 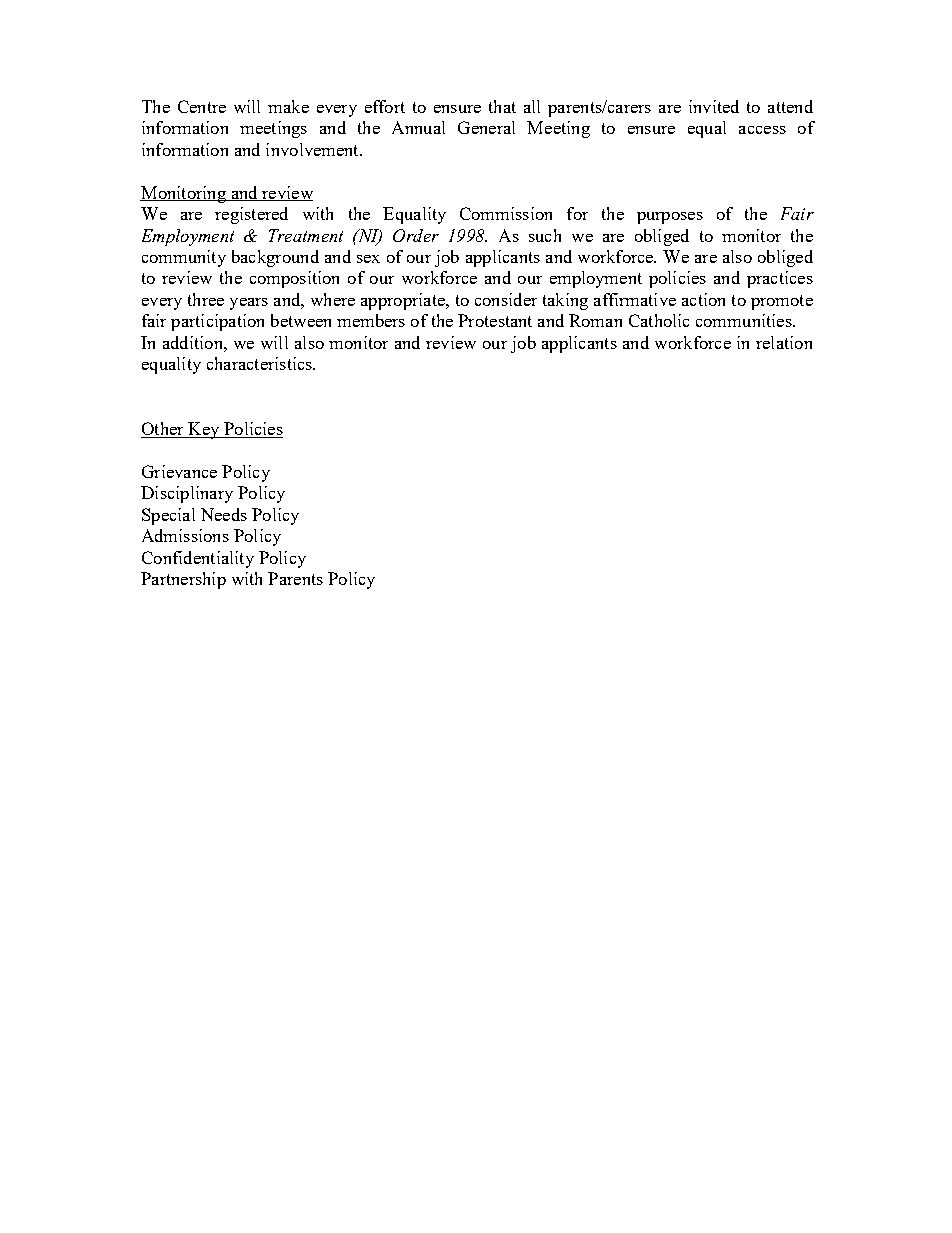 I want to click on communities, so click(x=745, y=320).
